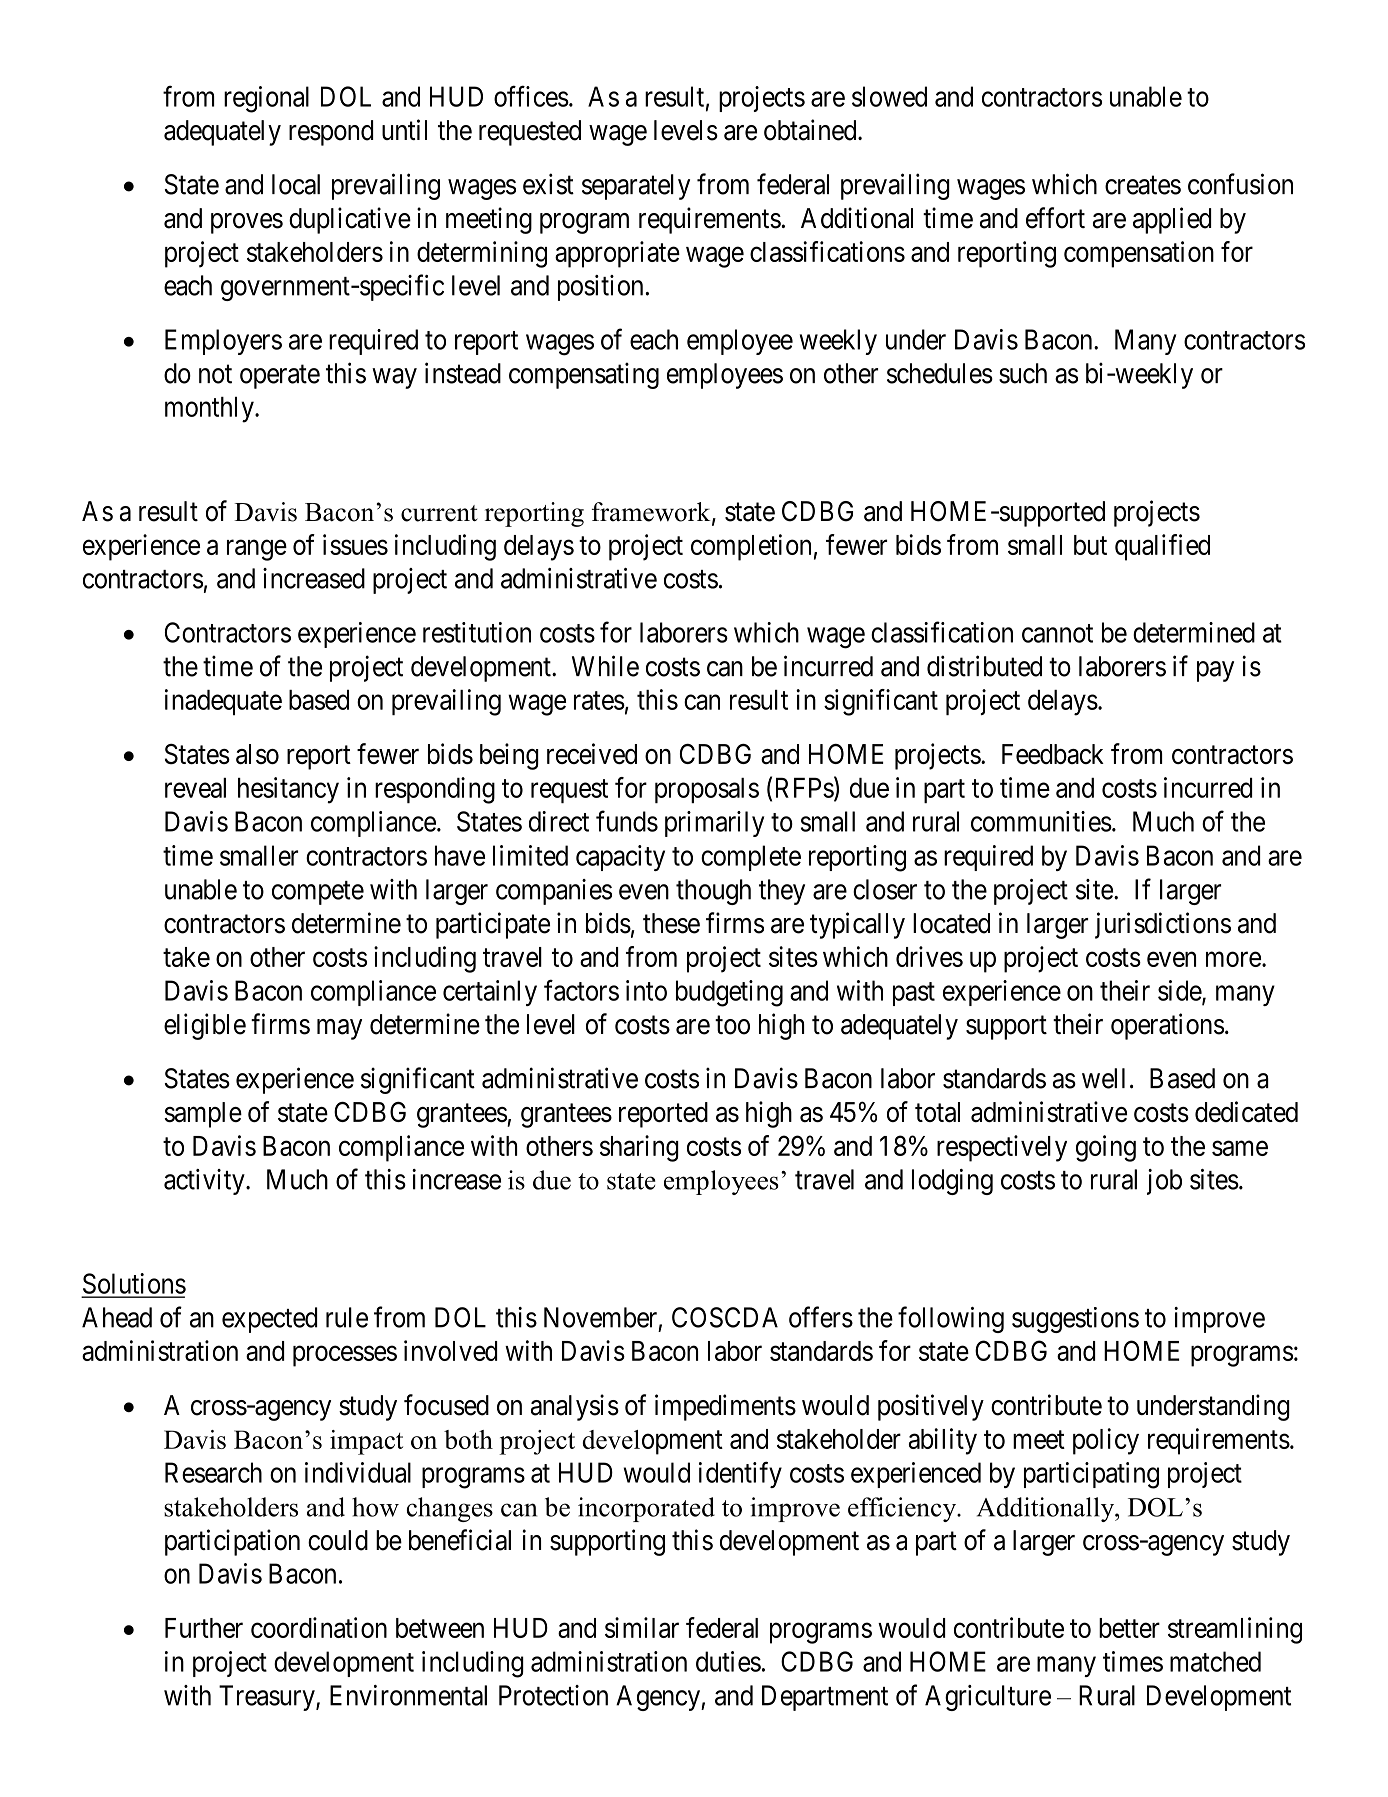  What do you see at coordinates (1164, 1182) in the document?
I see `job` at bounding box center [1164, 1182].
